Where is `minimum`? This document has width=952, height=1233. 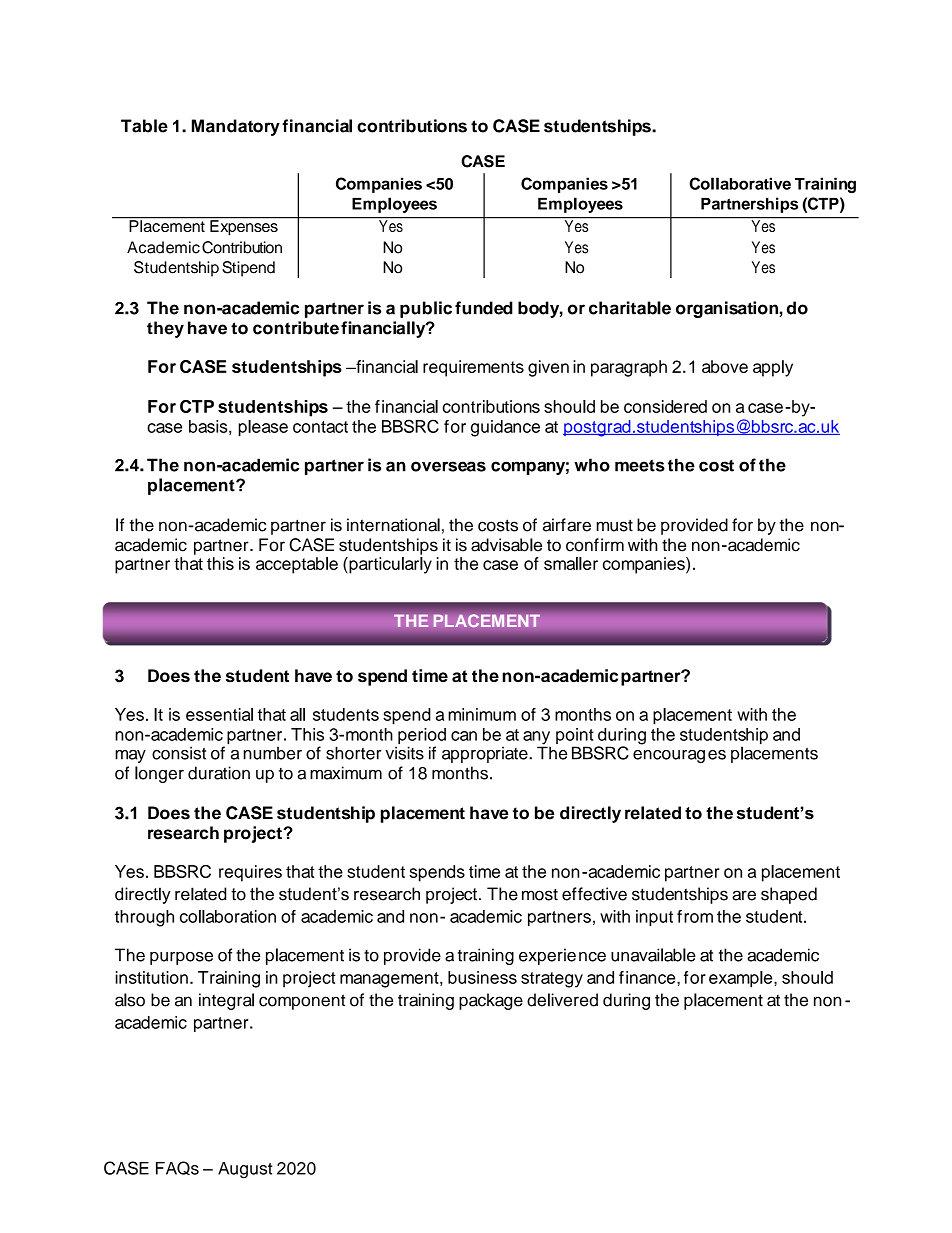
minimum is located at coordinates (482, 714).
